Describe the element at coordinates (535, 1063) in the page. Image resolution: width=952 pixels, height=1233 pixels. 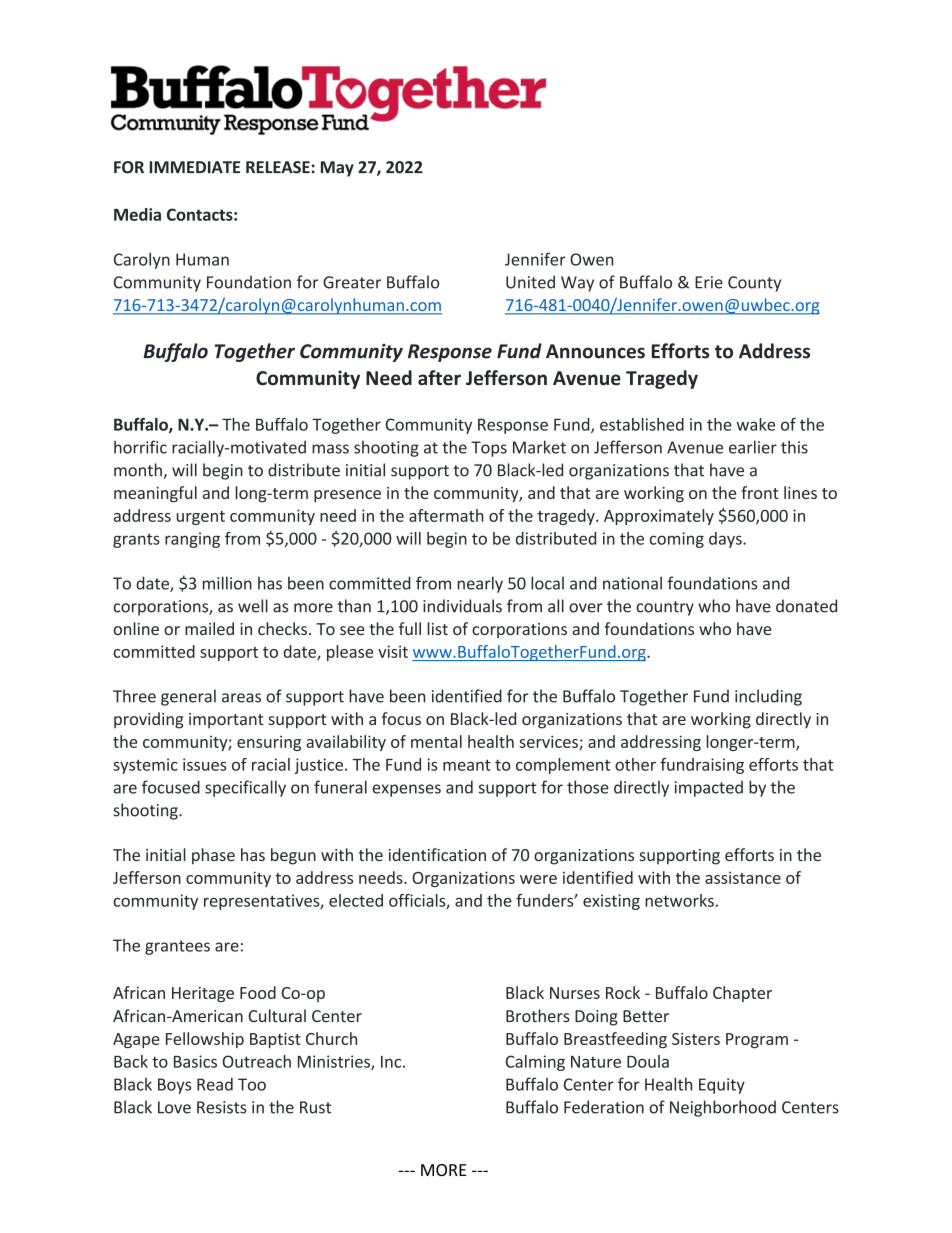
I see `Calming` at that location.
